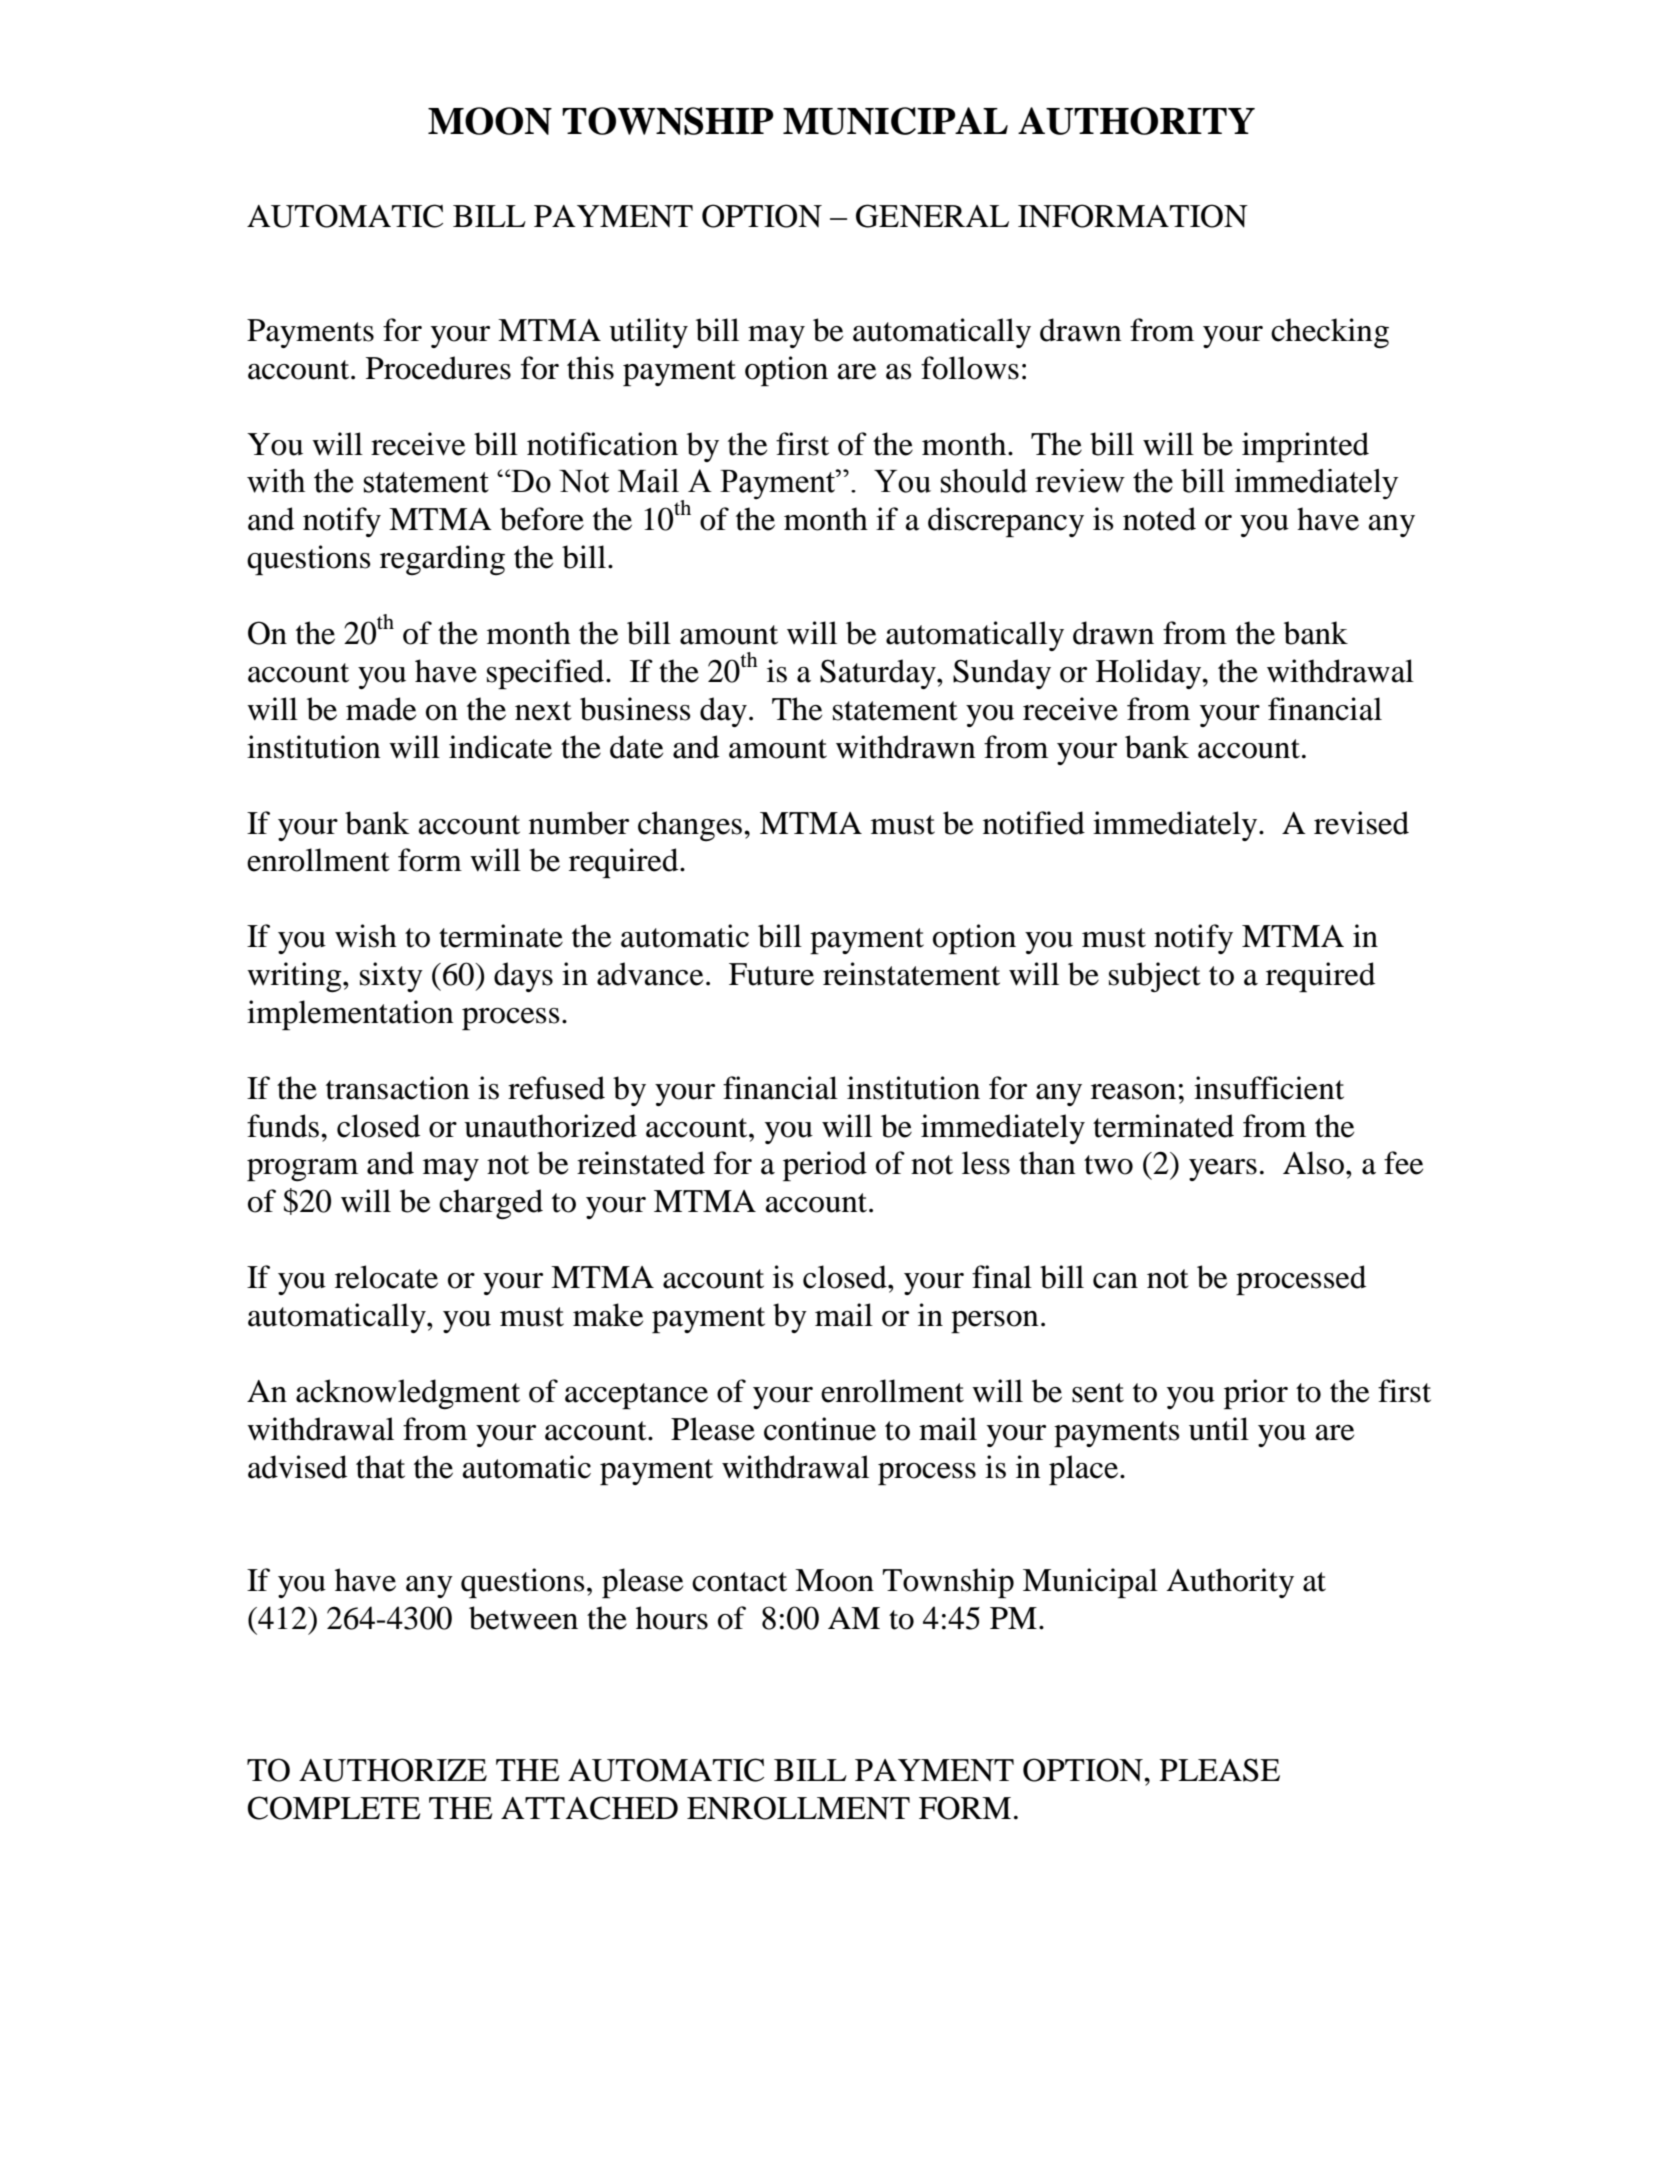 This page has height=2174, width=1680. Describe the element at coordinates (438, 368) in the page. I see `Procedures` at that location.
